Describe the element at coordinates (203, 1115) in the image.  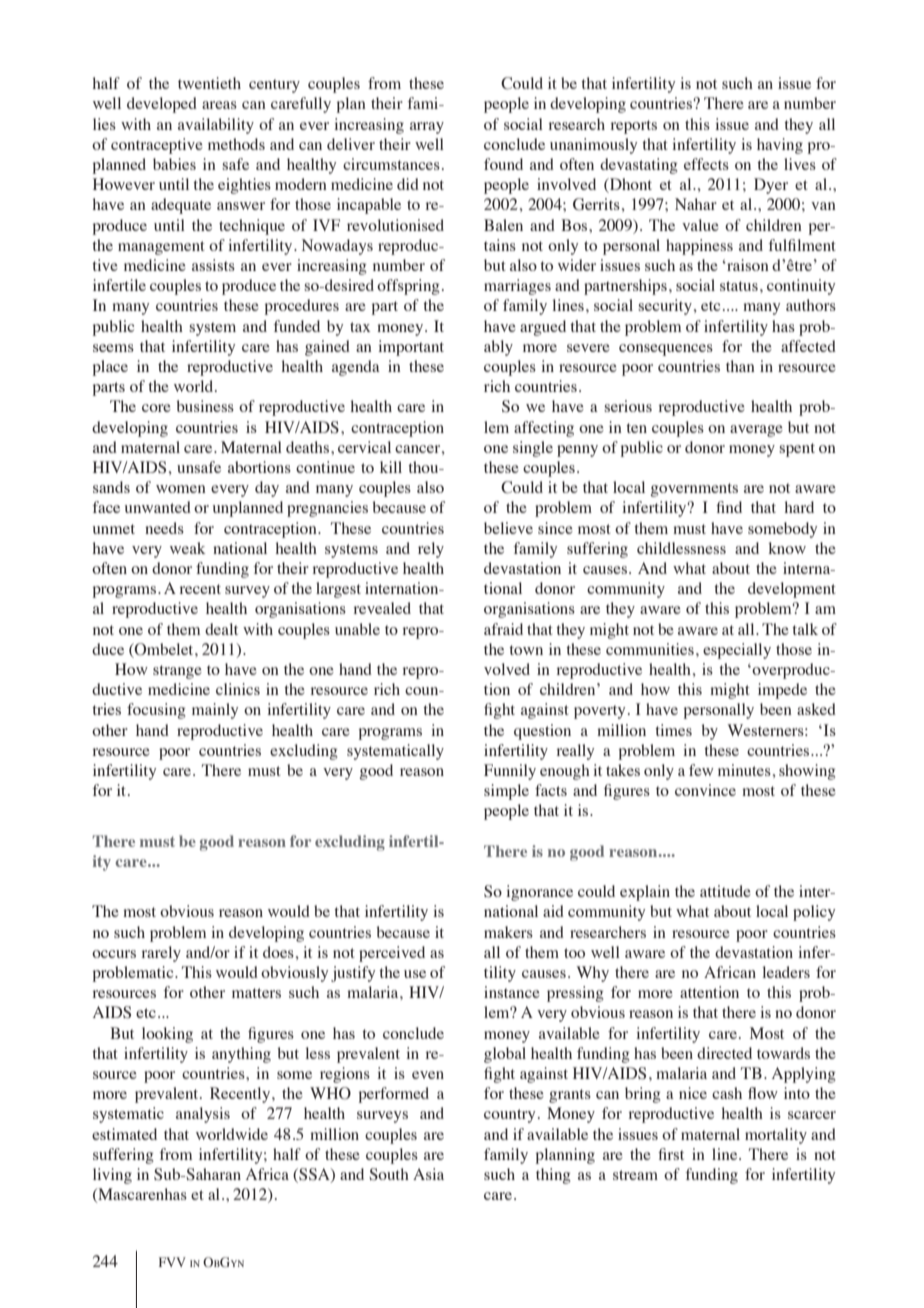
I see `analysis` at that location.
